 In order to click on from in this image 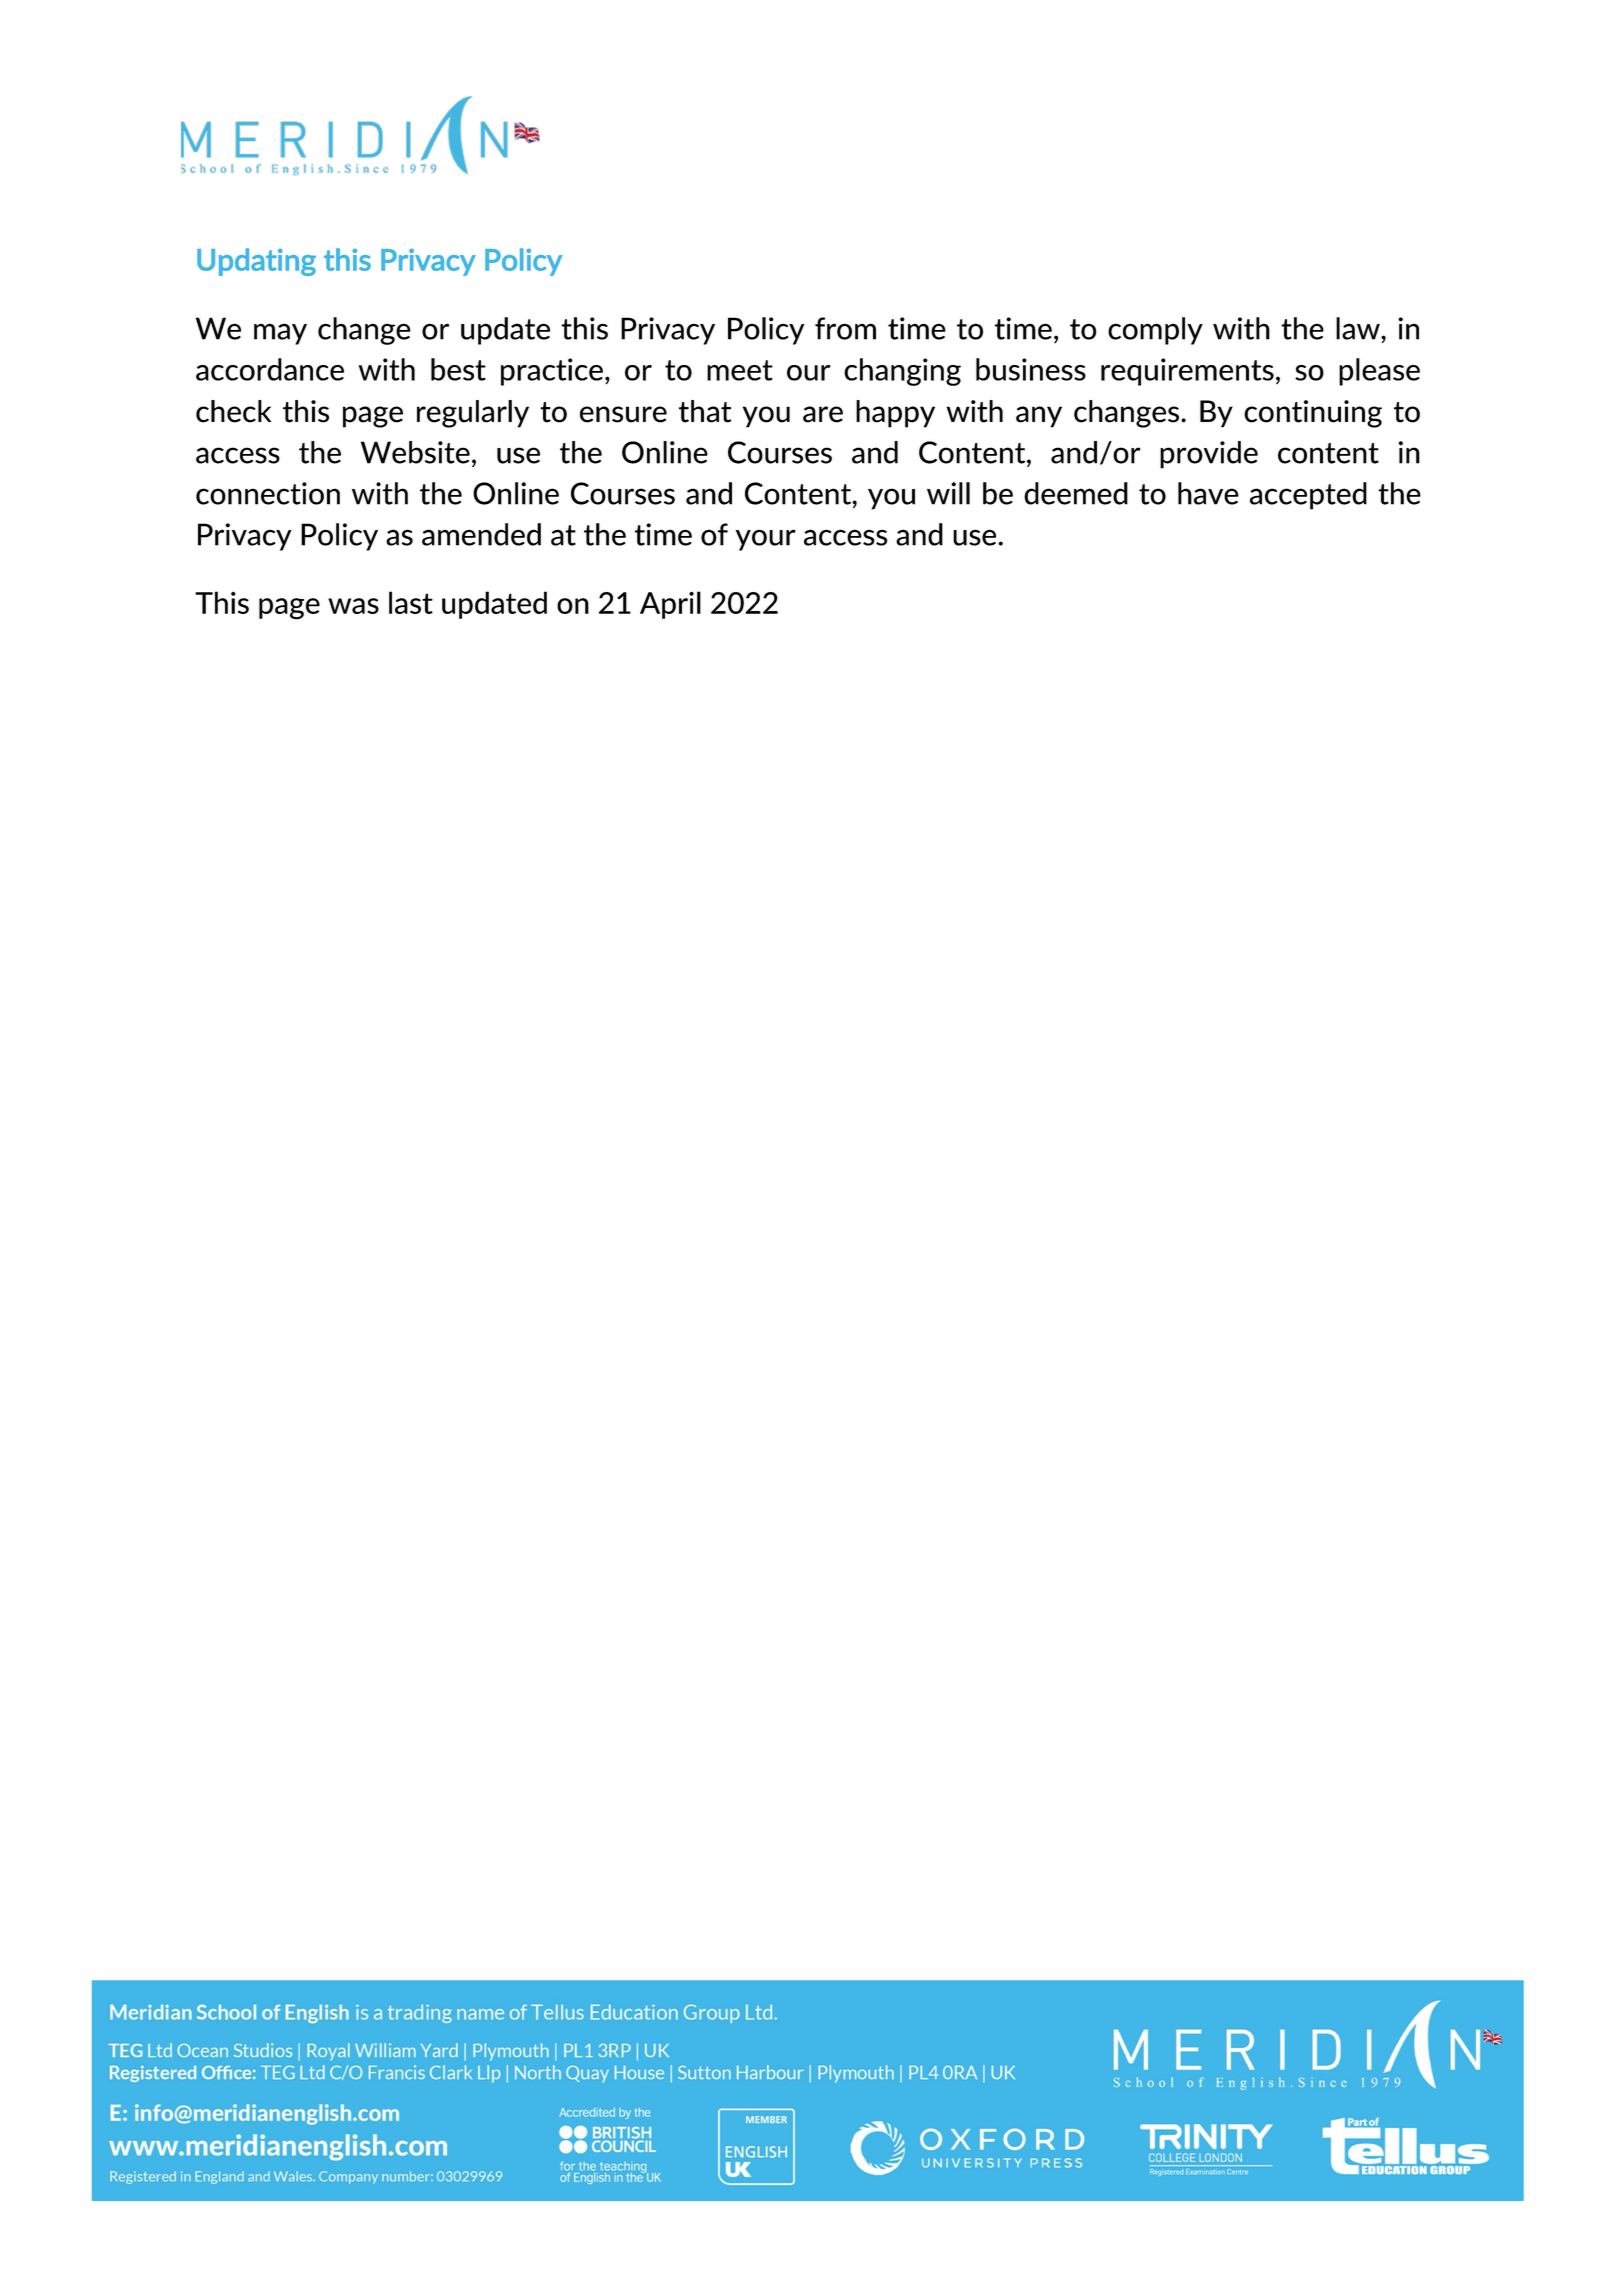, I will do `click(845, 328)`.
